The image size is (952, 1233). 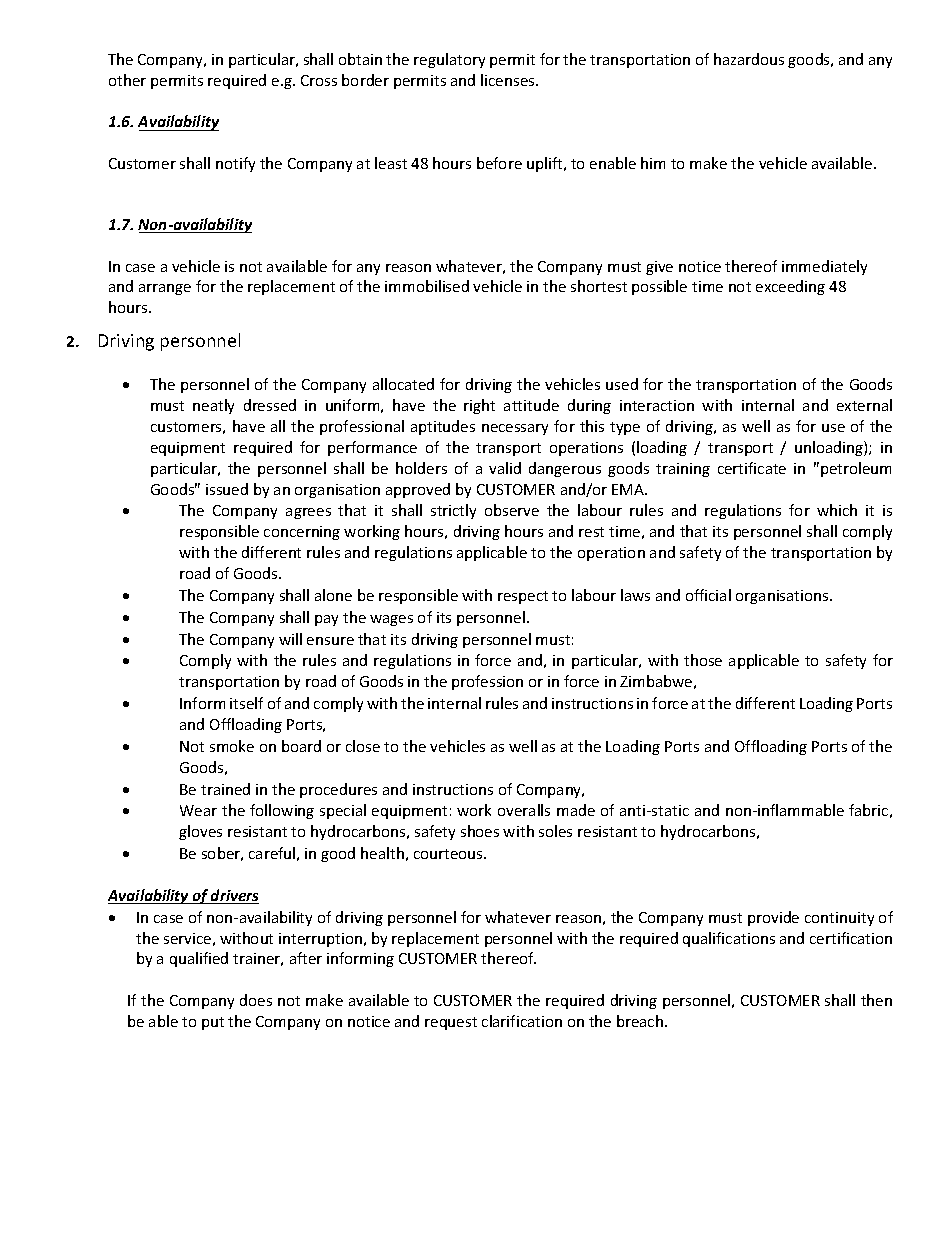 What do you see at coordinates (703, 660) in the screenshot?
I see `those` at bounding box center [703, 660].
